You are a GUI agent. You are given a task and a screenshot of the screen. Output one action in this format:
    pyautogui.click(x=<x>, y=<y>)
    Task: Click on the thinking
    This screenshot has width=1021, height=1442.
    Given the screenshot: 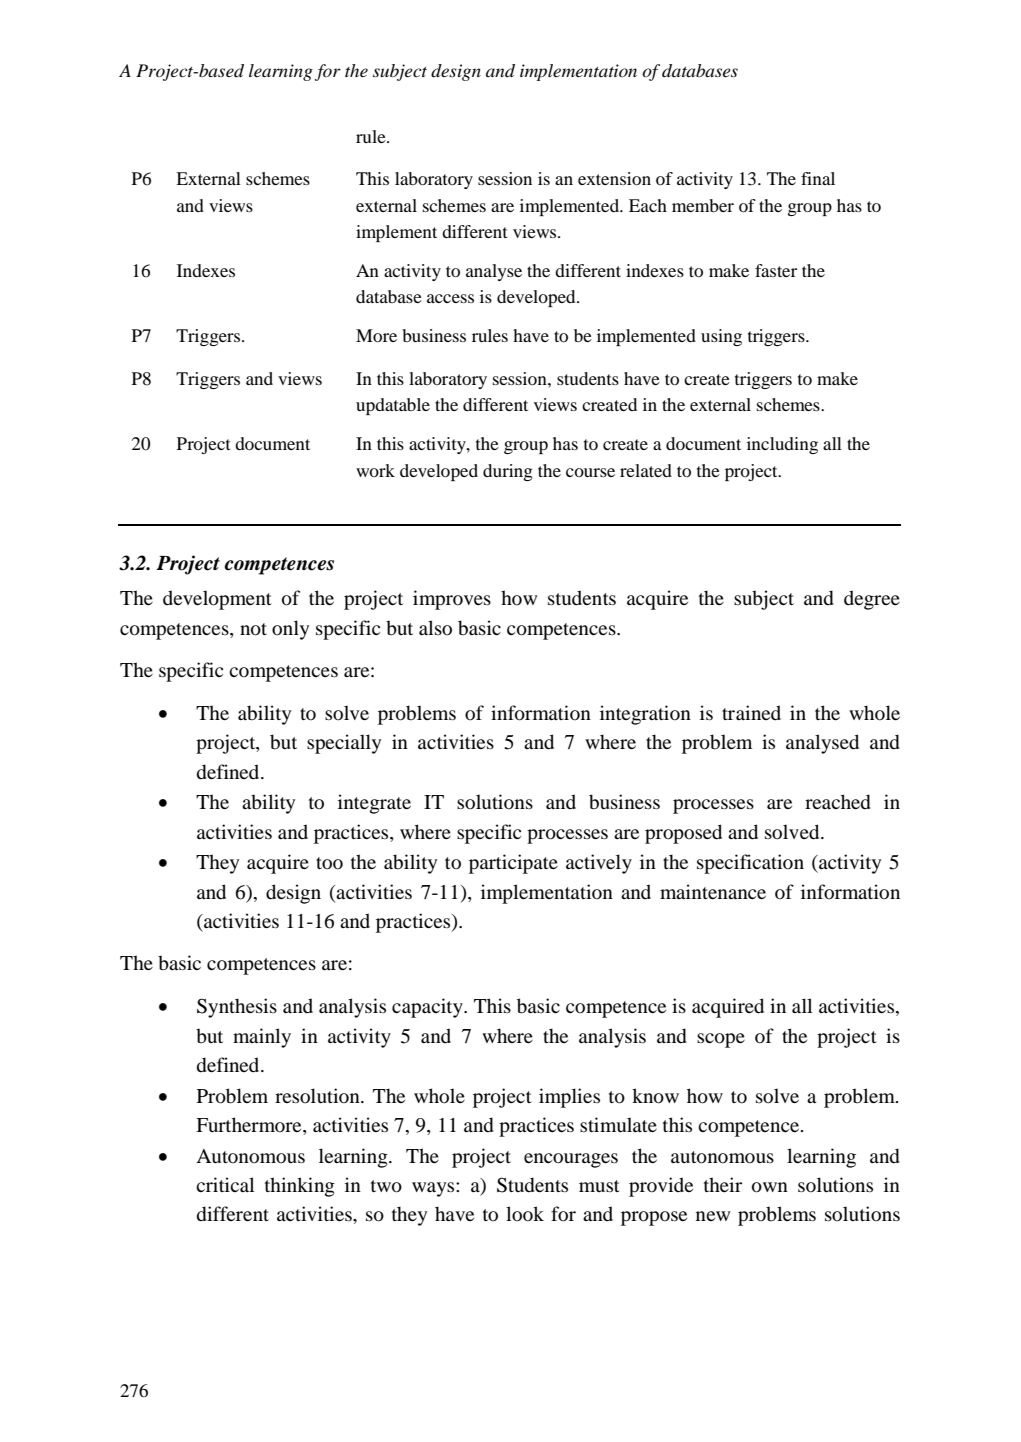 What is the action you would take?
    pyautogui.click(x=300, y=1187)
